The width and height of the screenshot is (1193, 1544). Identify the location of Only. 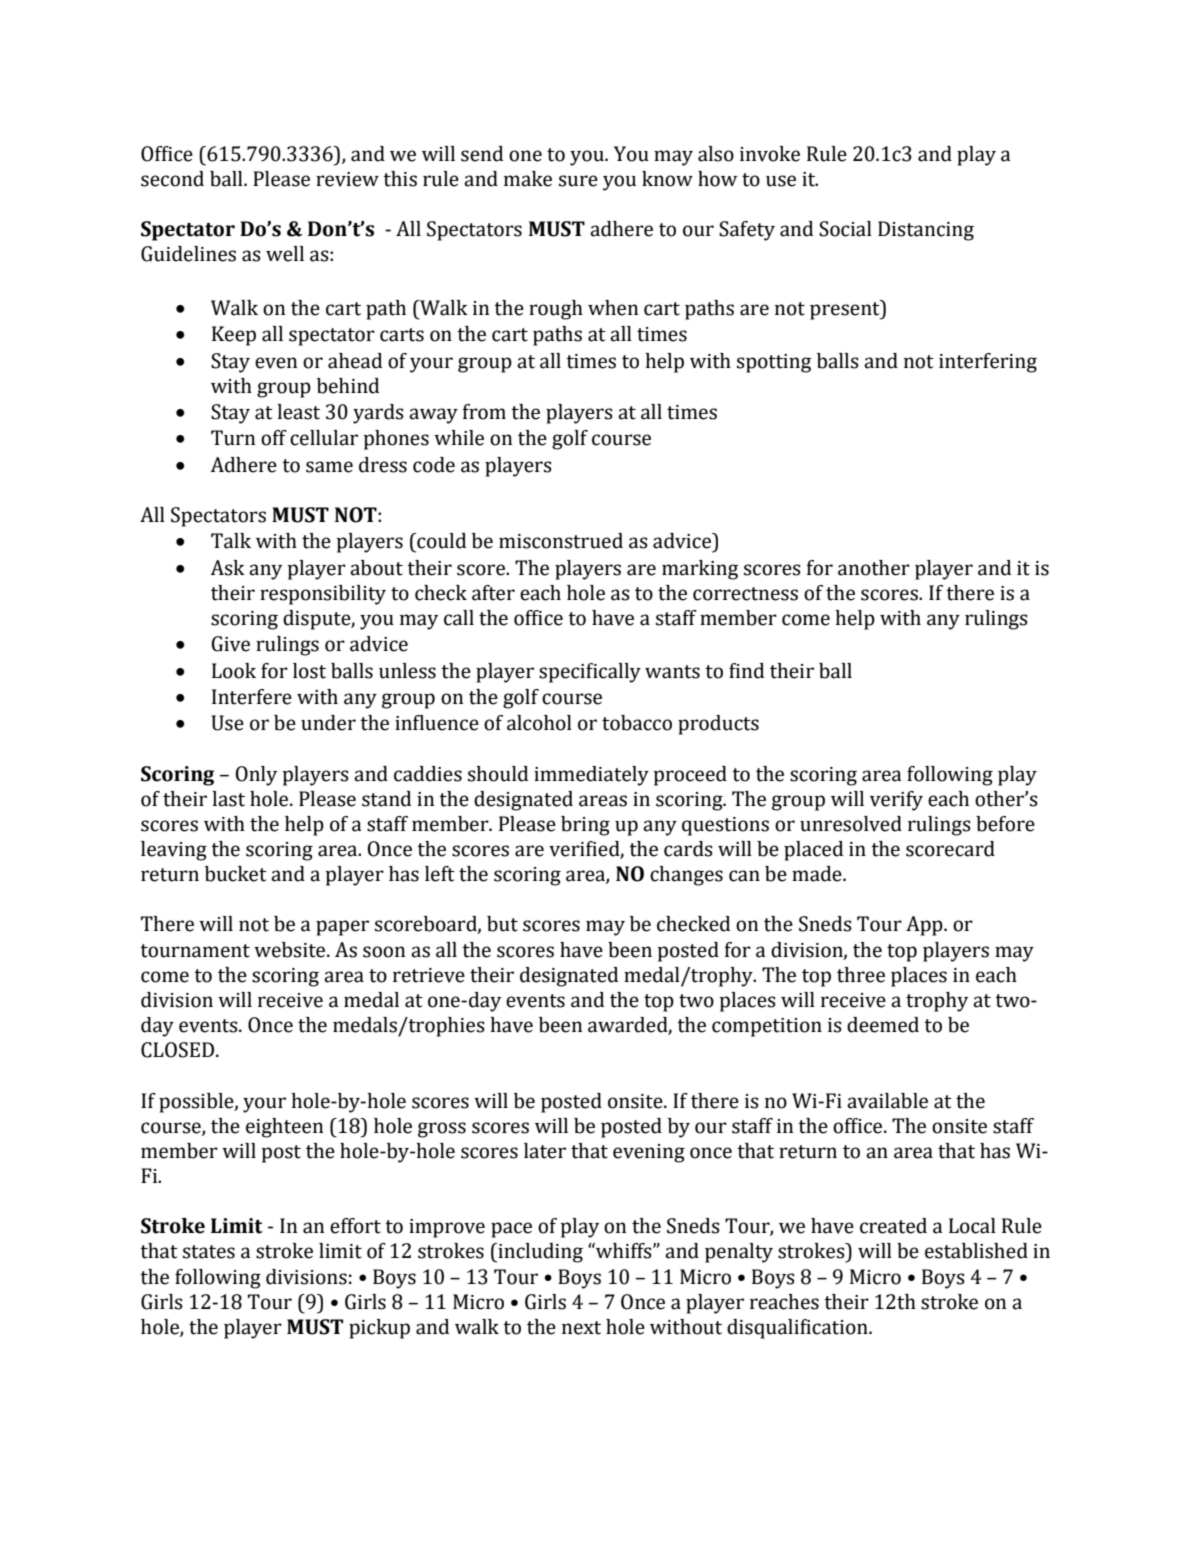
(256, 776).
